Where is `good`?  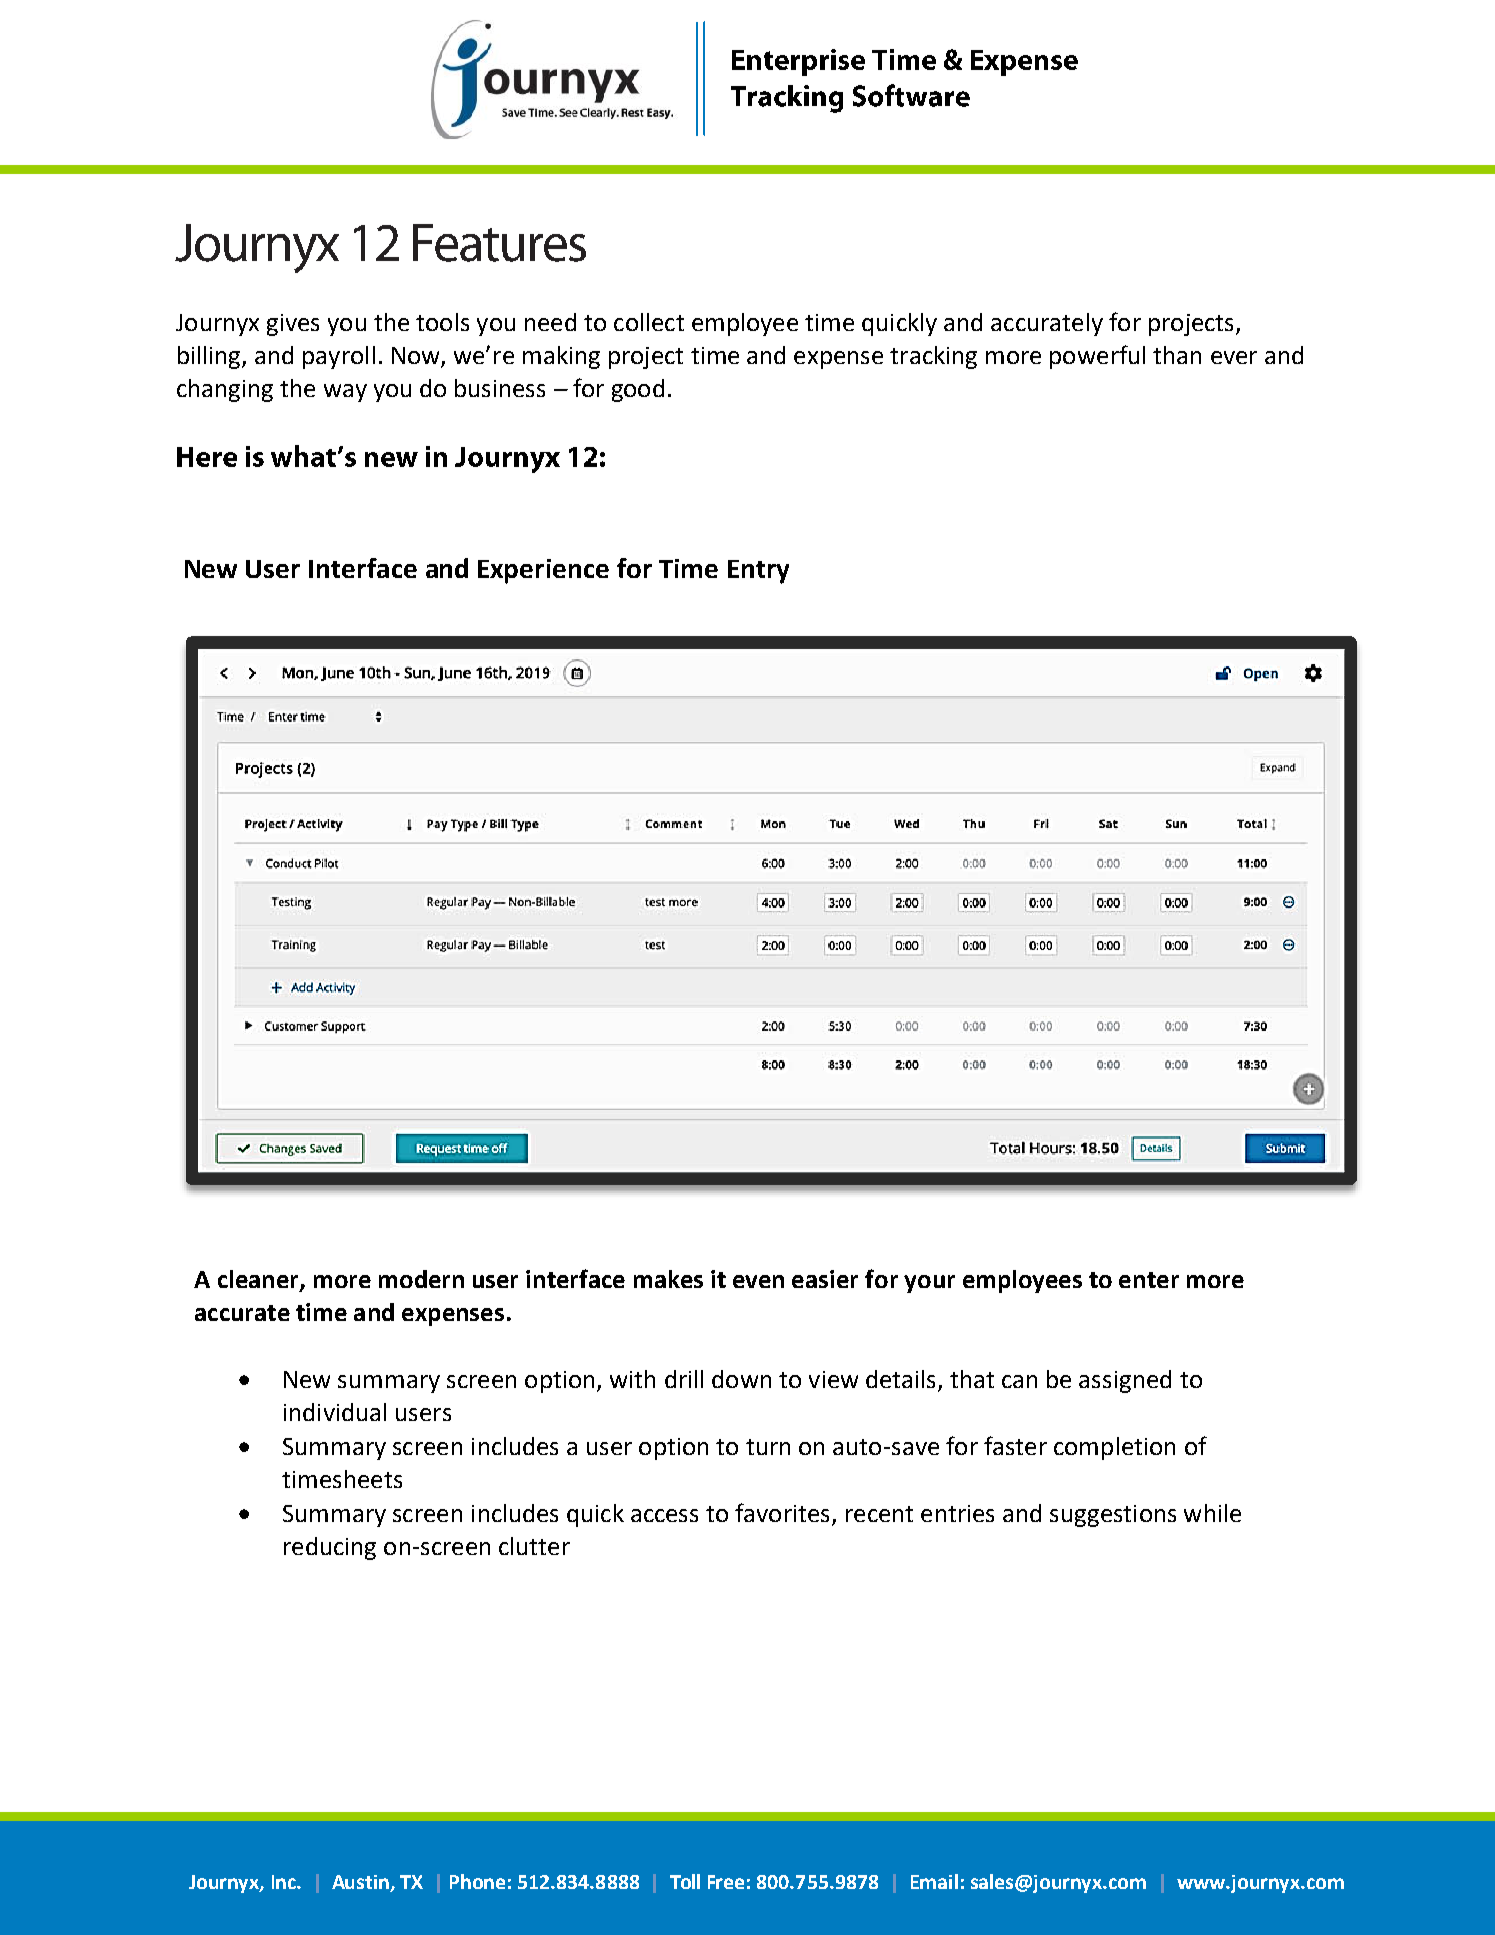 good is located at coordinates (638, 390).
